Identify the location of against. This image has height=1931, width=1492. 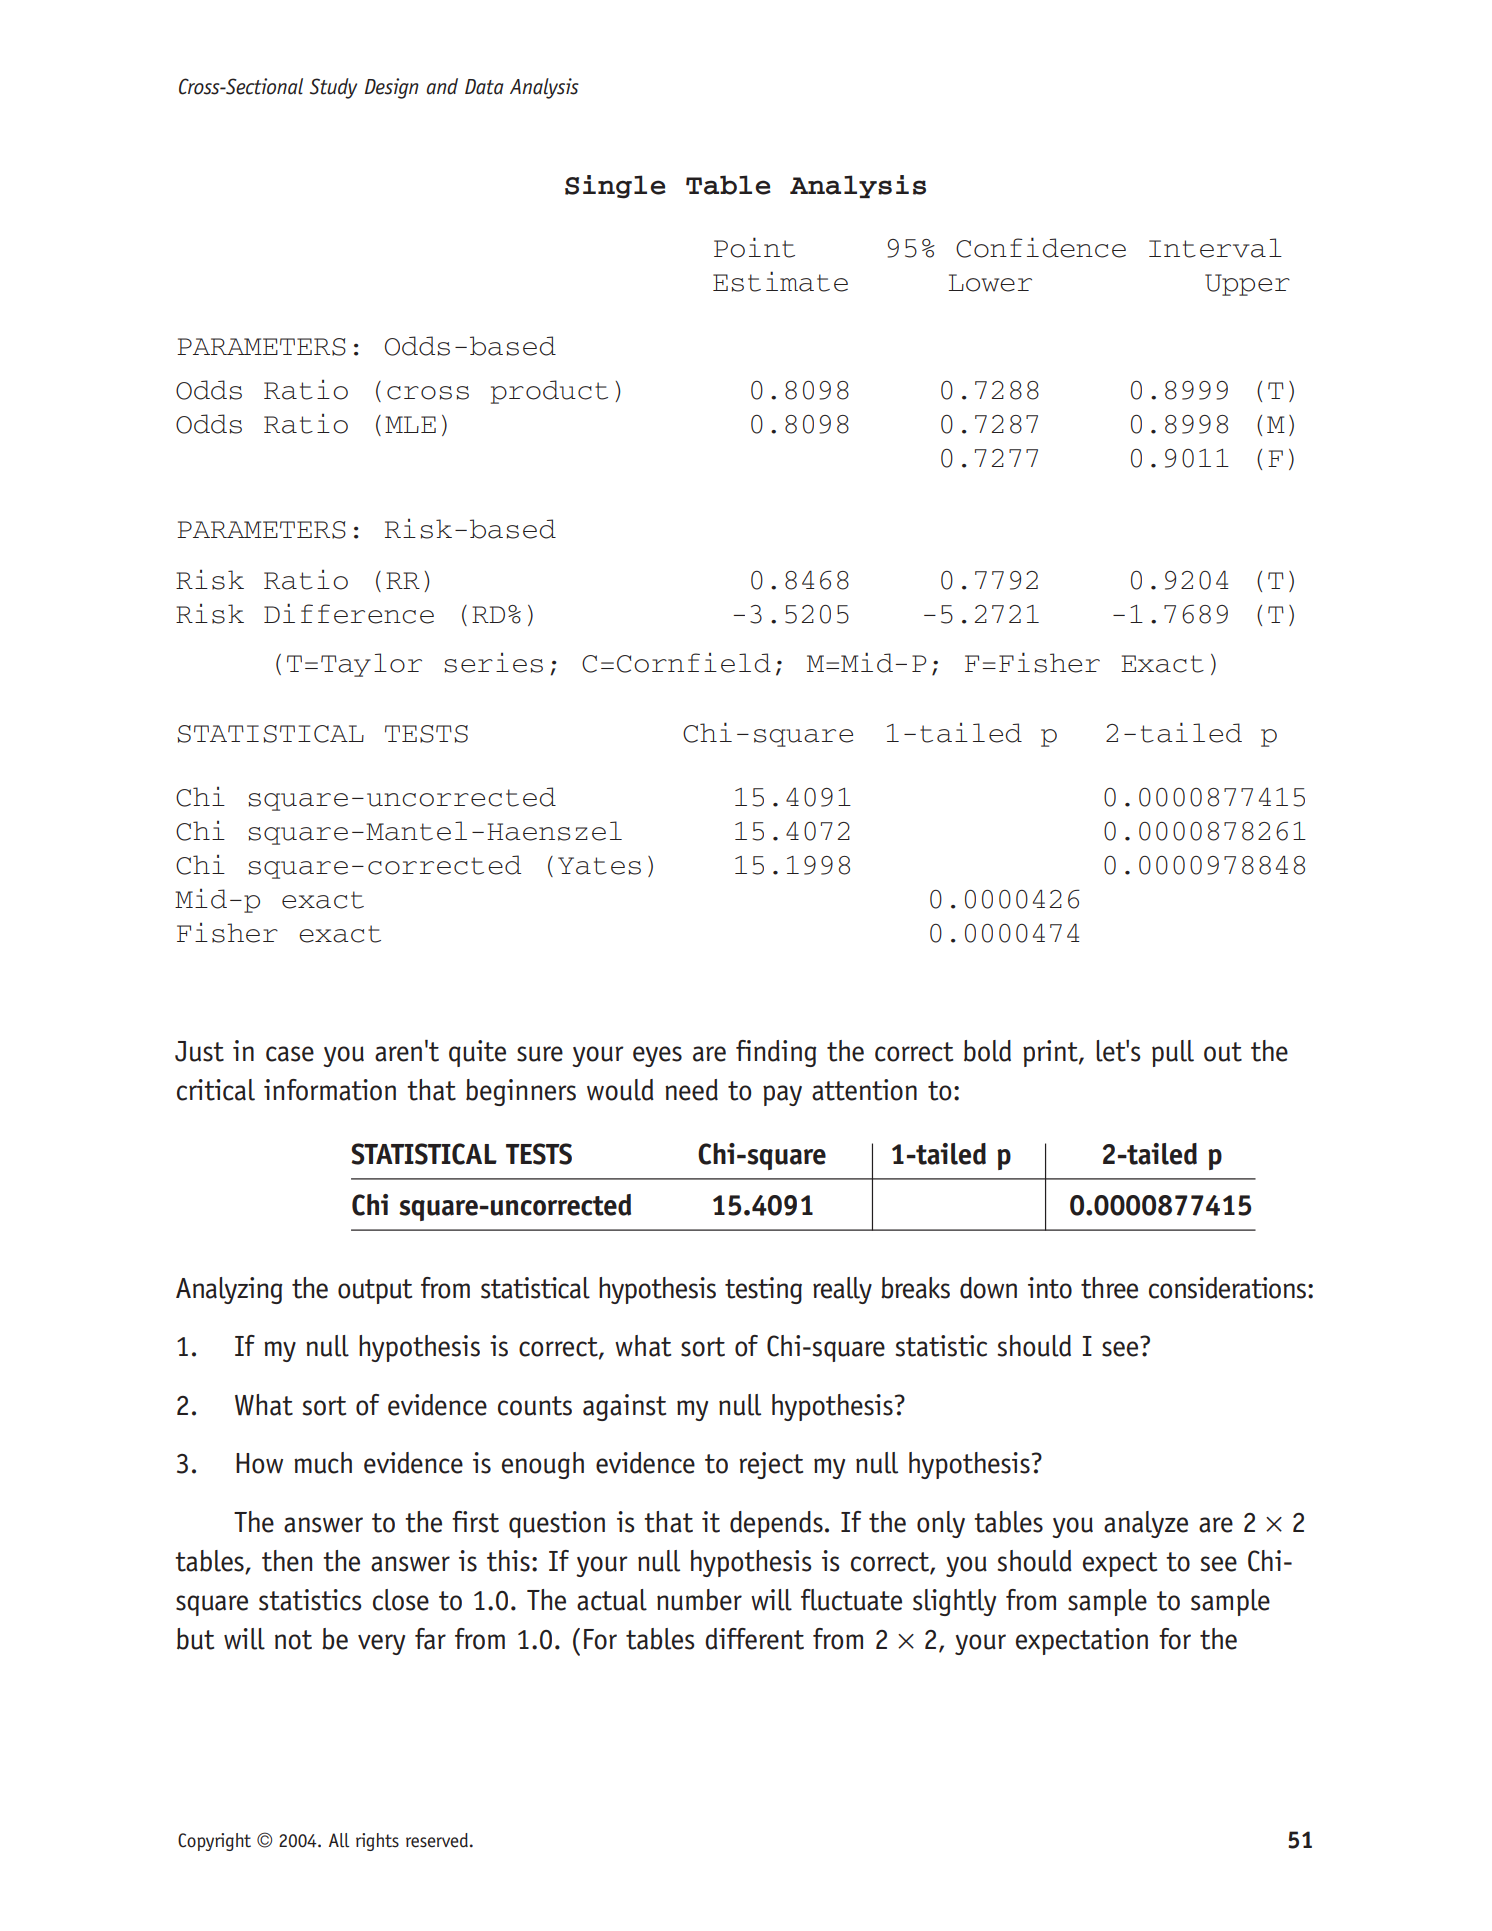
(624, 1407).
